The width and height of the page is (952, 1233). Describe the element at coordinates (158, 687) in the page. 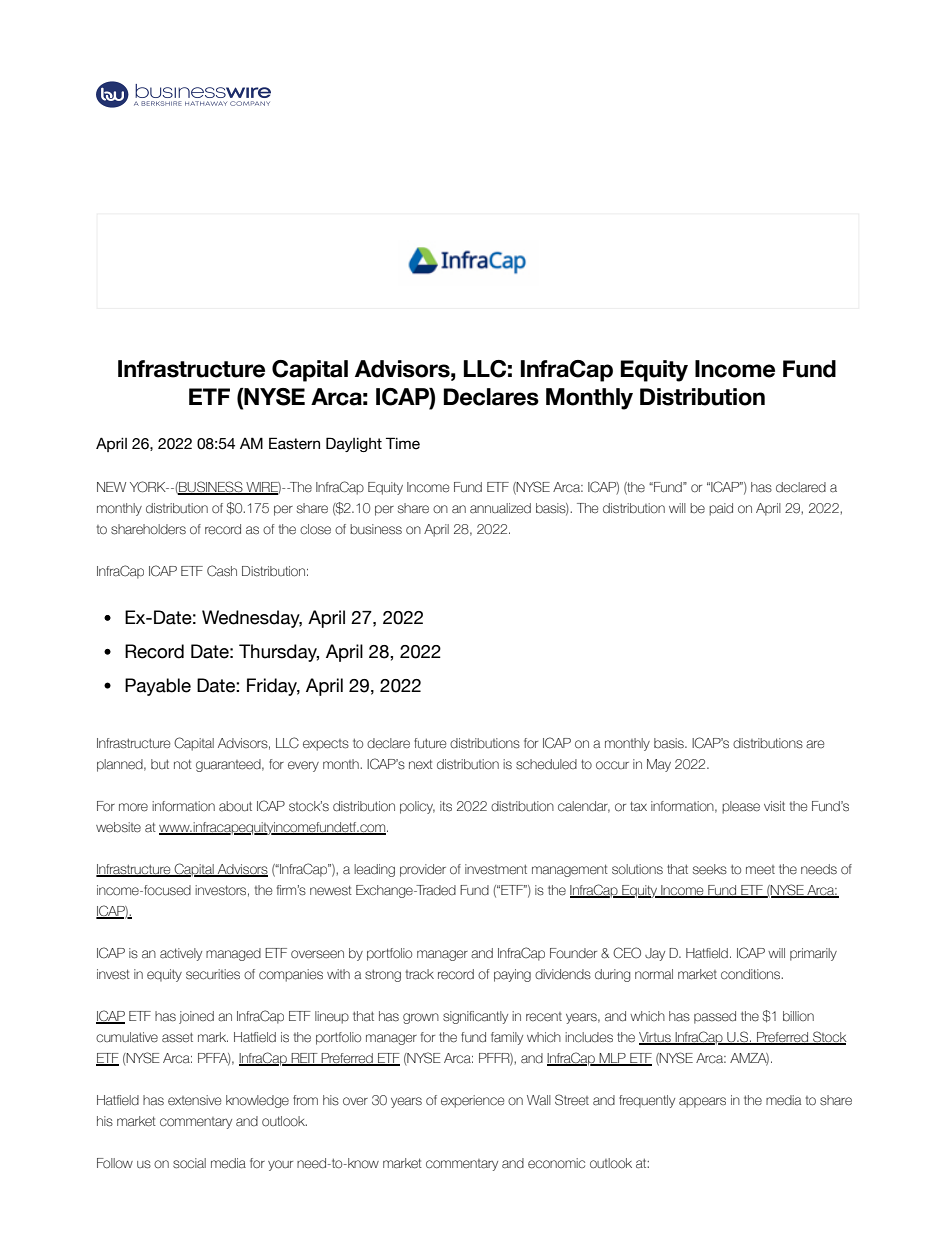

I see `Payable` at that location.
